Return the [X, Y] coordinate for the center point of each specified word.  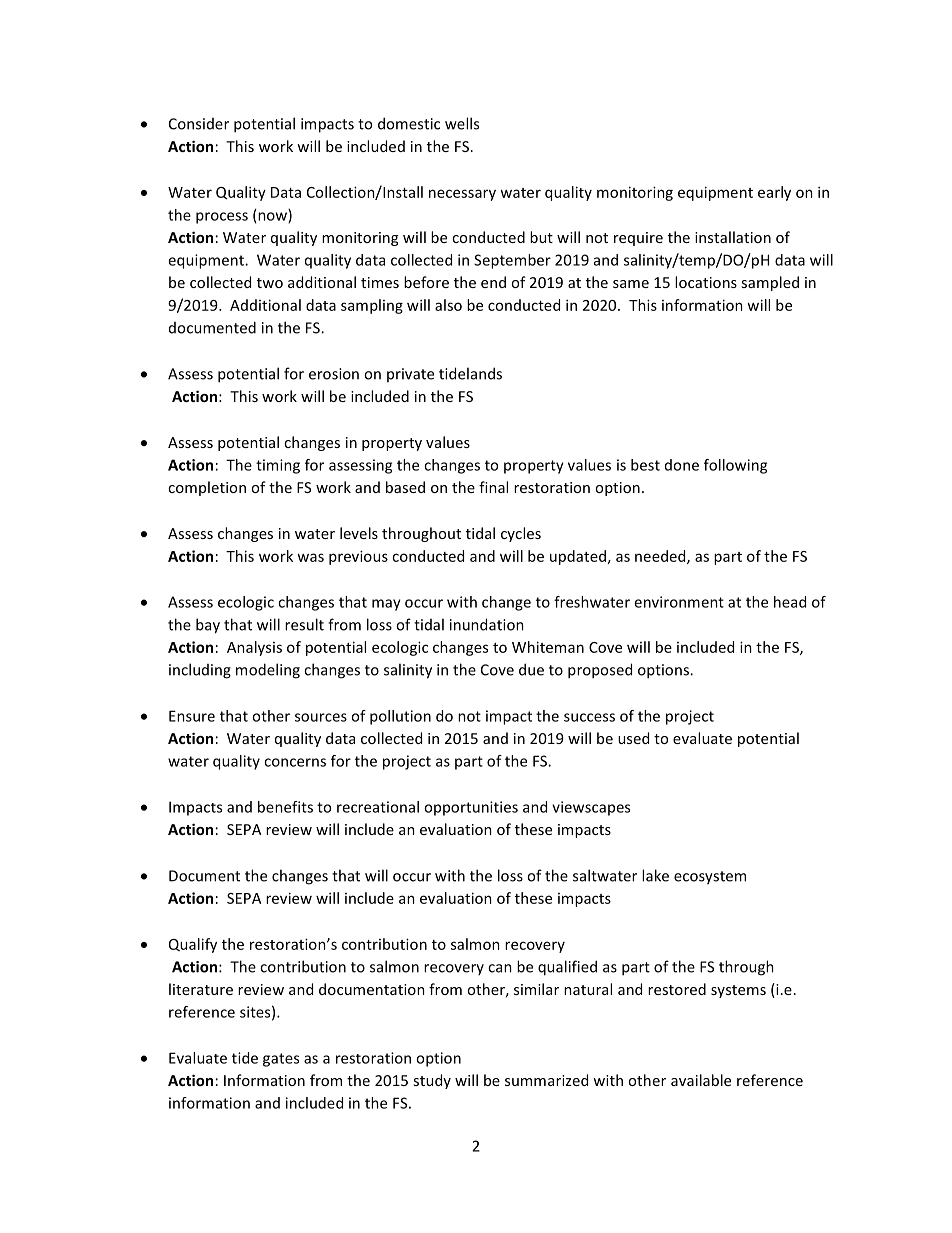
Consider [199, 124]
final [493, 487]
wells [462, 123]
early [774, 193]
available [701, 1080]
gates [281, 1060]
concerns [295, 762]
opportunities [471, 808]
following [735, 466]
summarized [546, 1080]
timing [278, 466]
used [633, 738]
